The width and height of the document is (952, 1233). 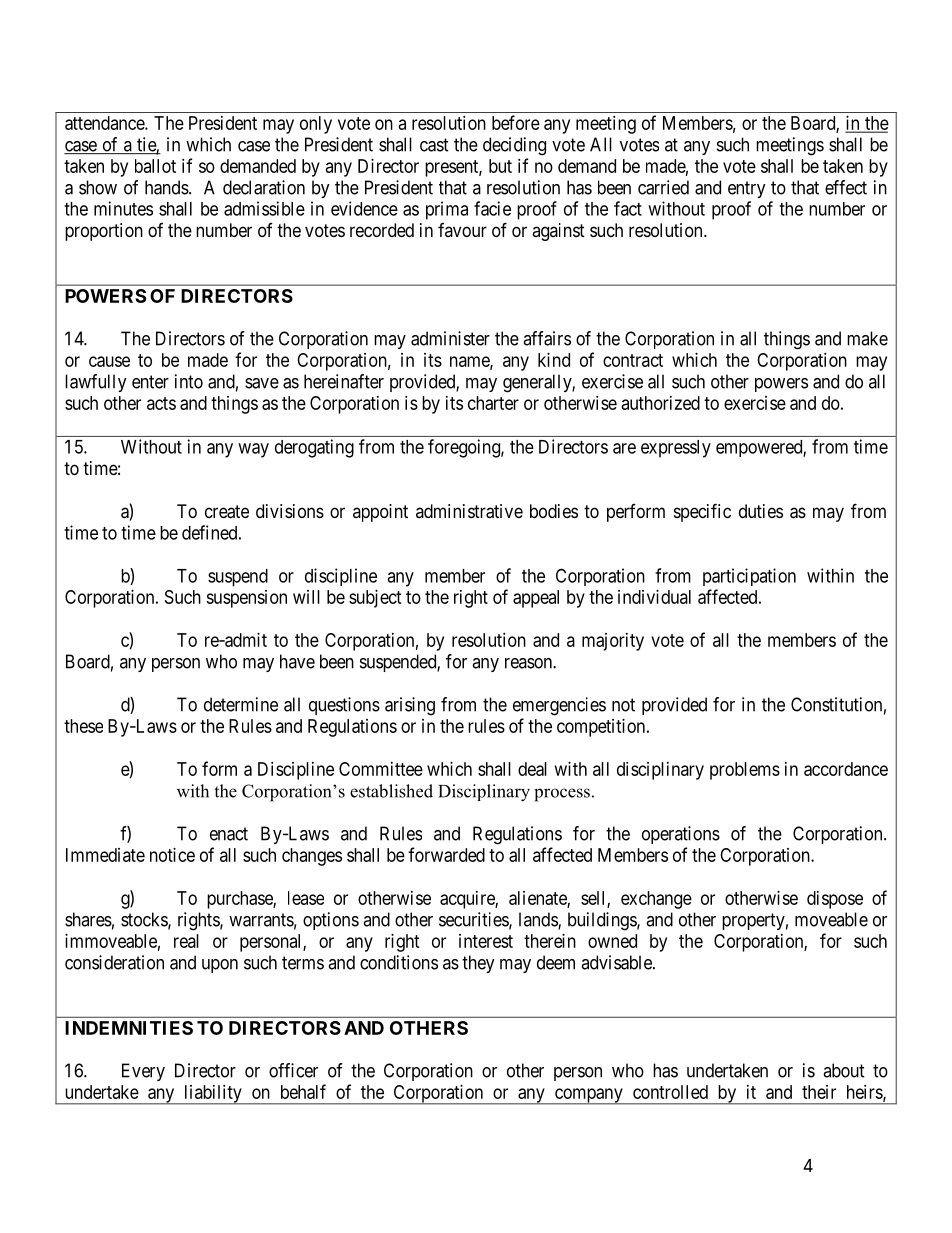 I want to click on administrative, so click(x=469, y=511).
